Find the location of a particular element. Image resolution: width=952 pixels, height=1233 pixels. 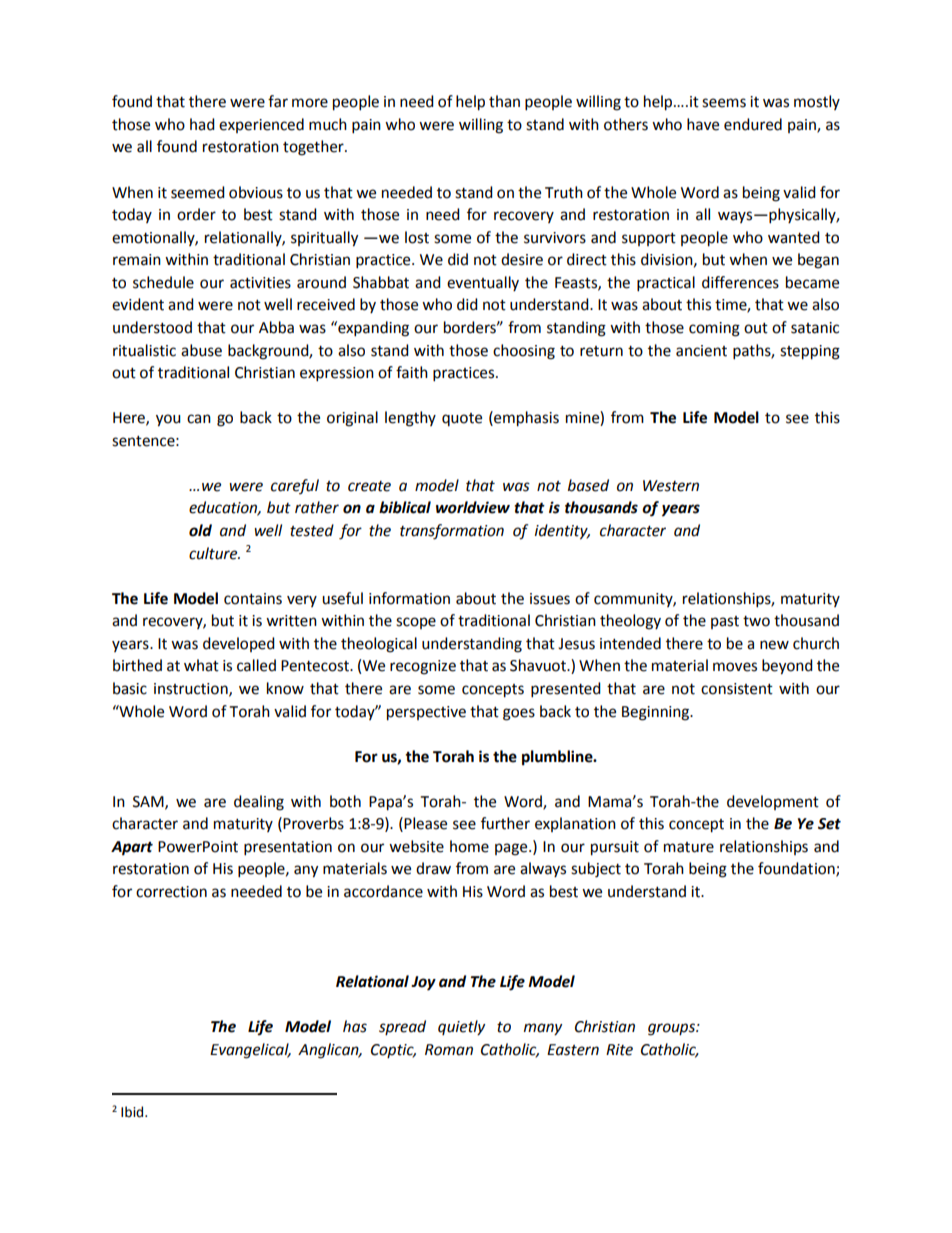

had is located at coordinates (202, 124).
